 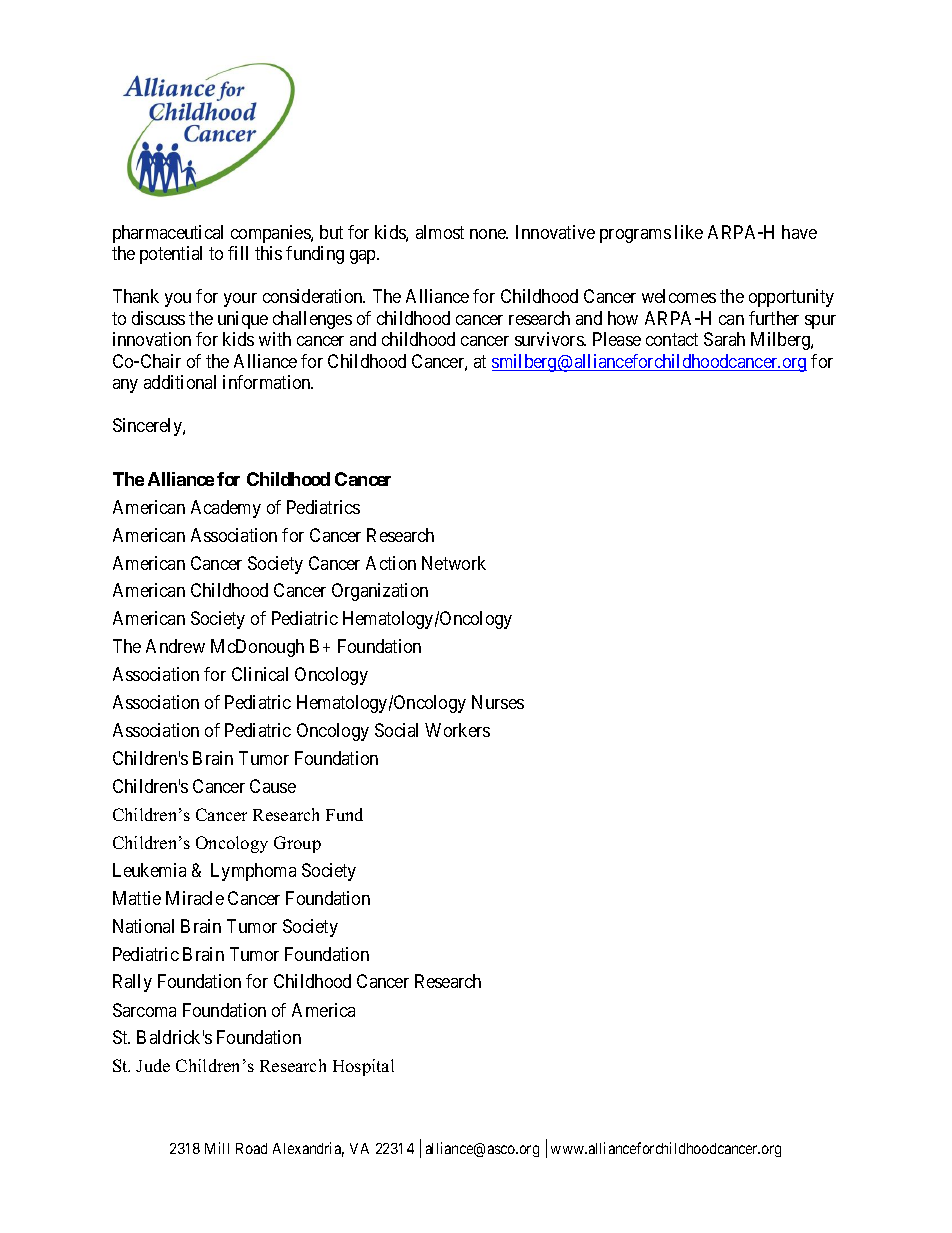 I want to click on Workers, so click(x=457, y=730).
